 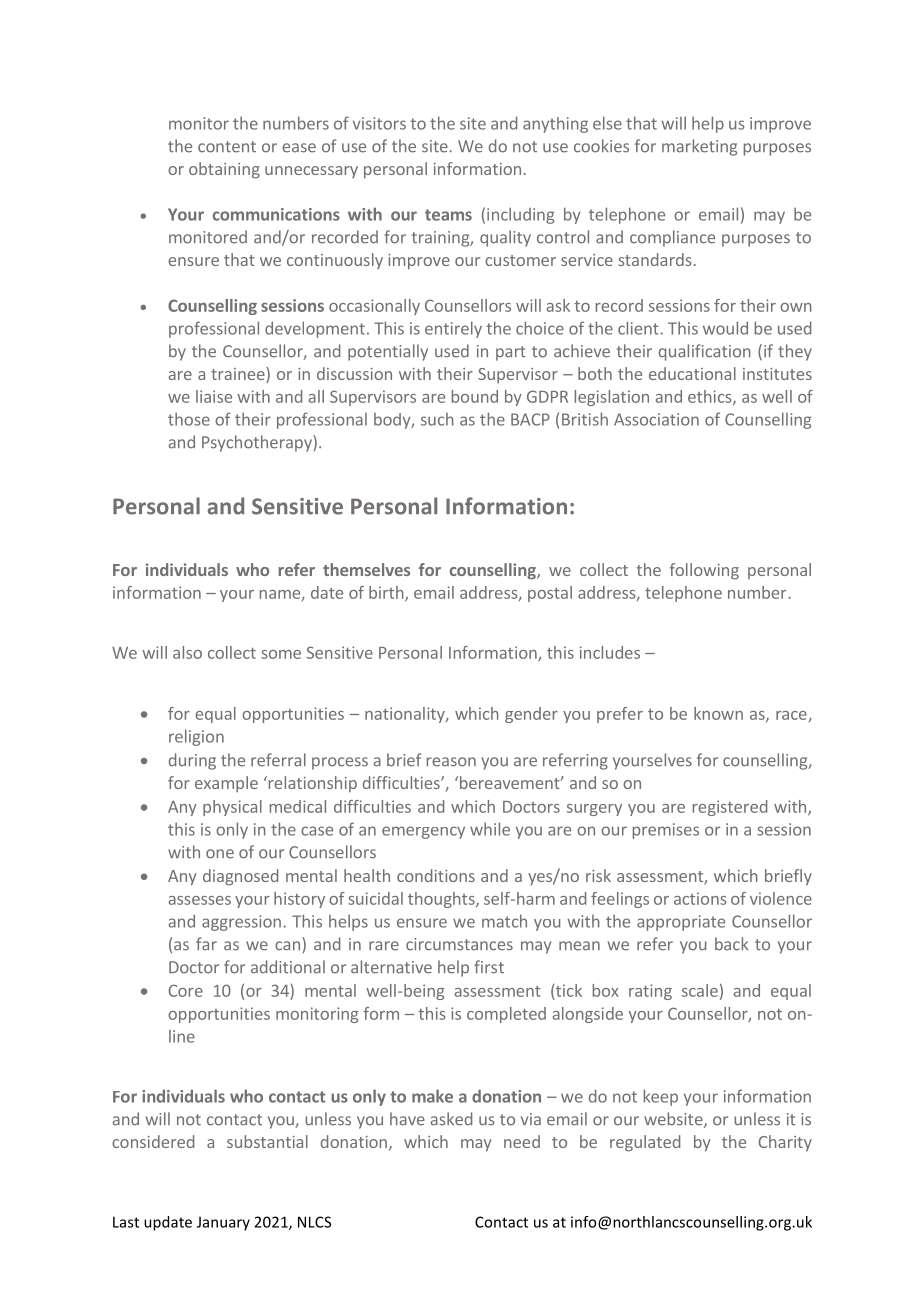 I want to click on content, so click(x=227, y=147).
